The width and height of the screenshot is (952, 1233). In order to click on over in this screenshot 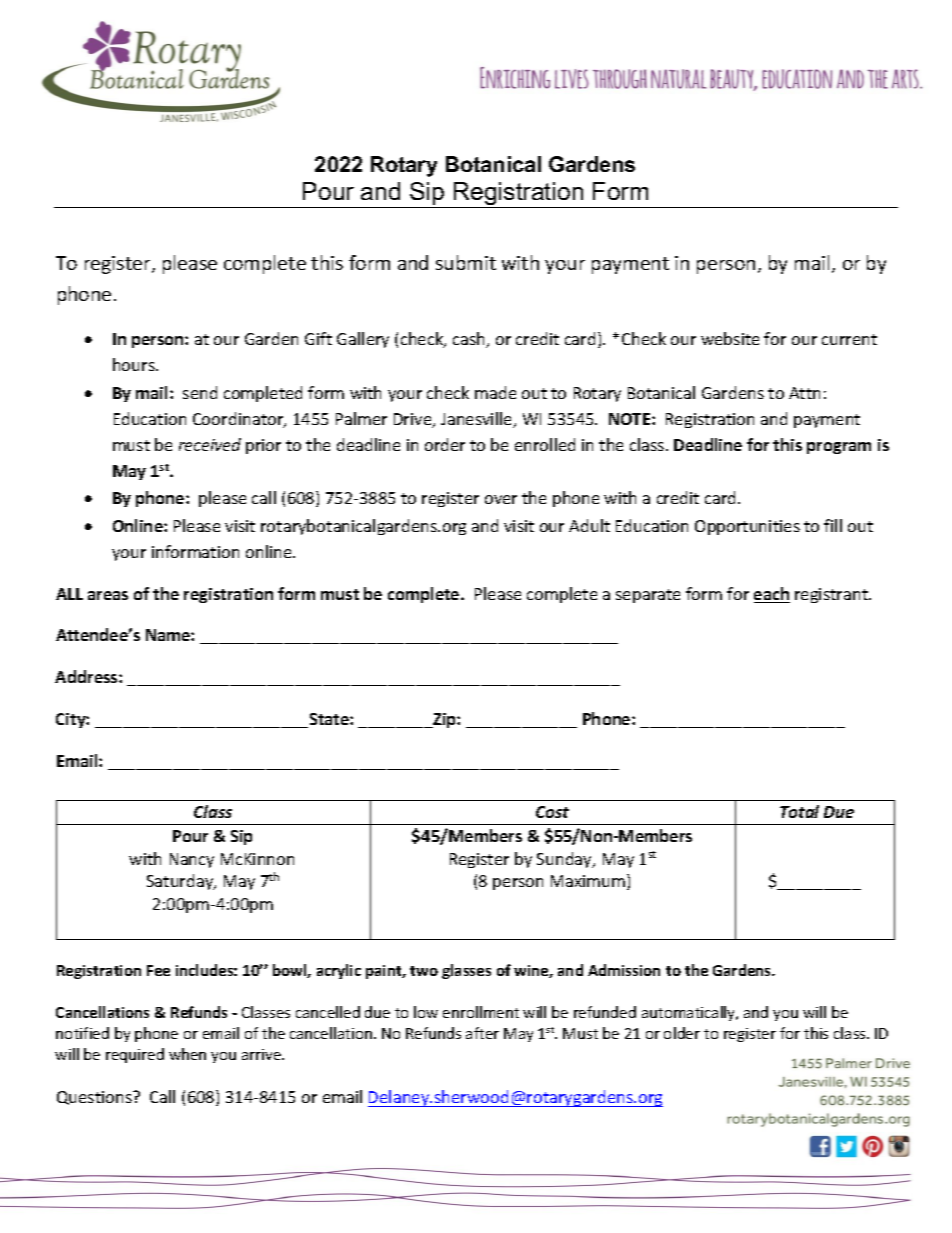, I will do `click(501, 499)`.
